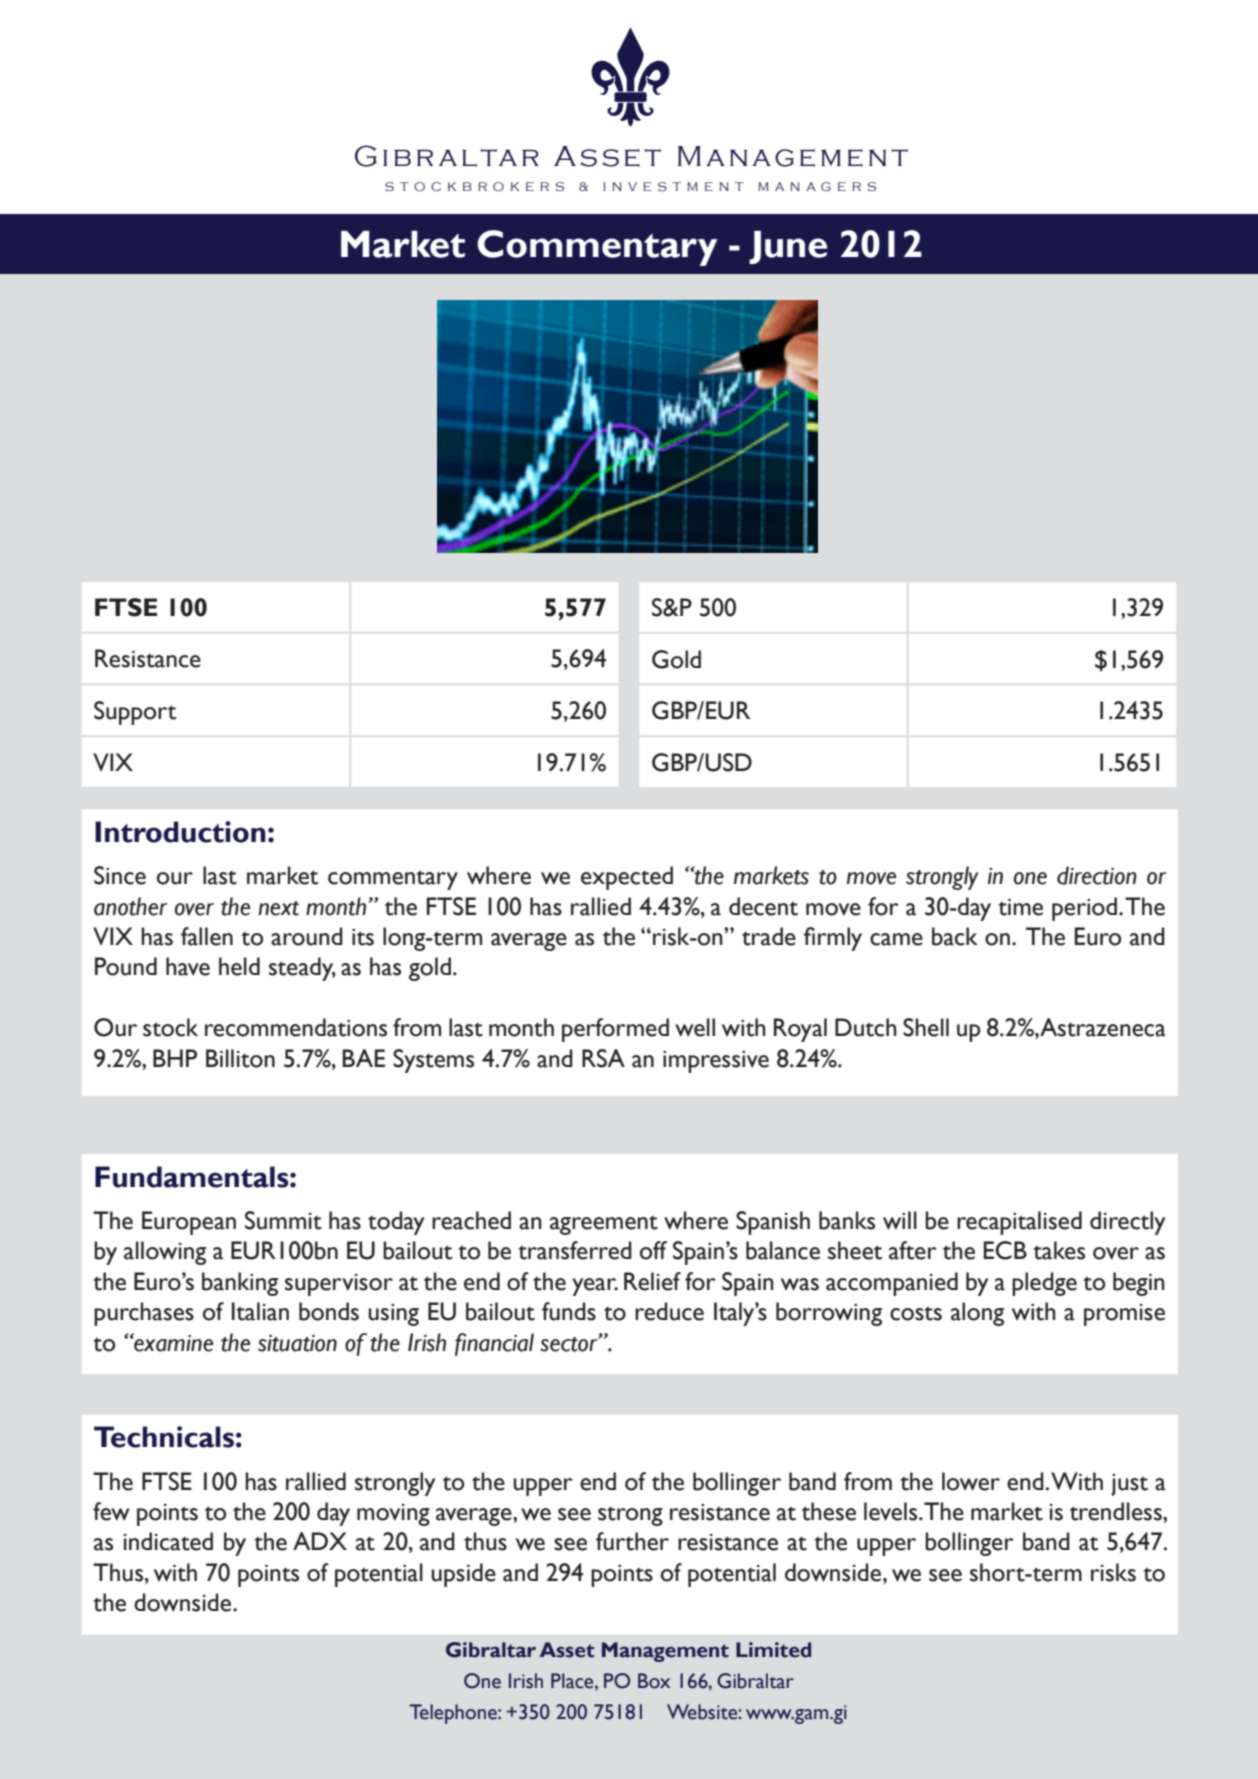 Image resolution: width=1258 pixels, height=1779 pixels. I want to click on June, so click(788, 247).
